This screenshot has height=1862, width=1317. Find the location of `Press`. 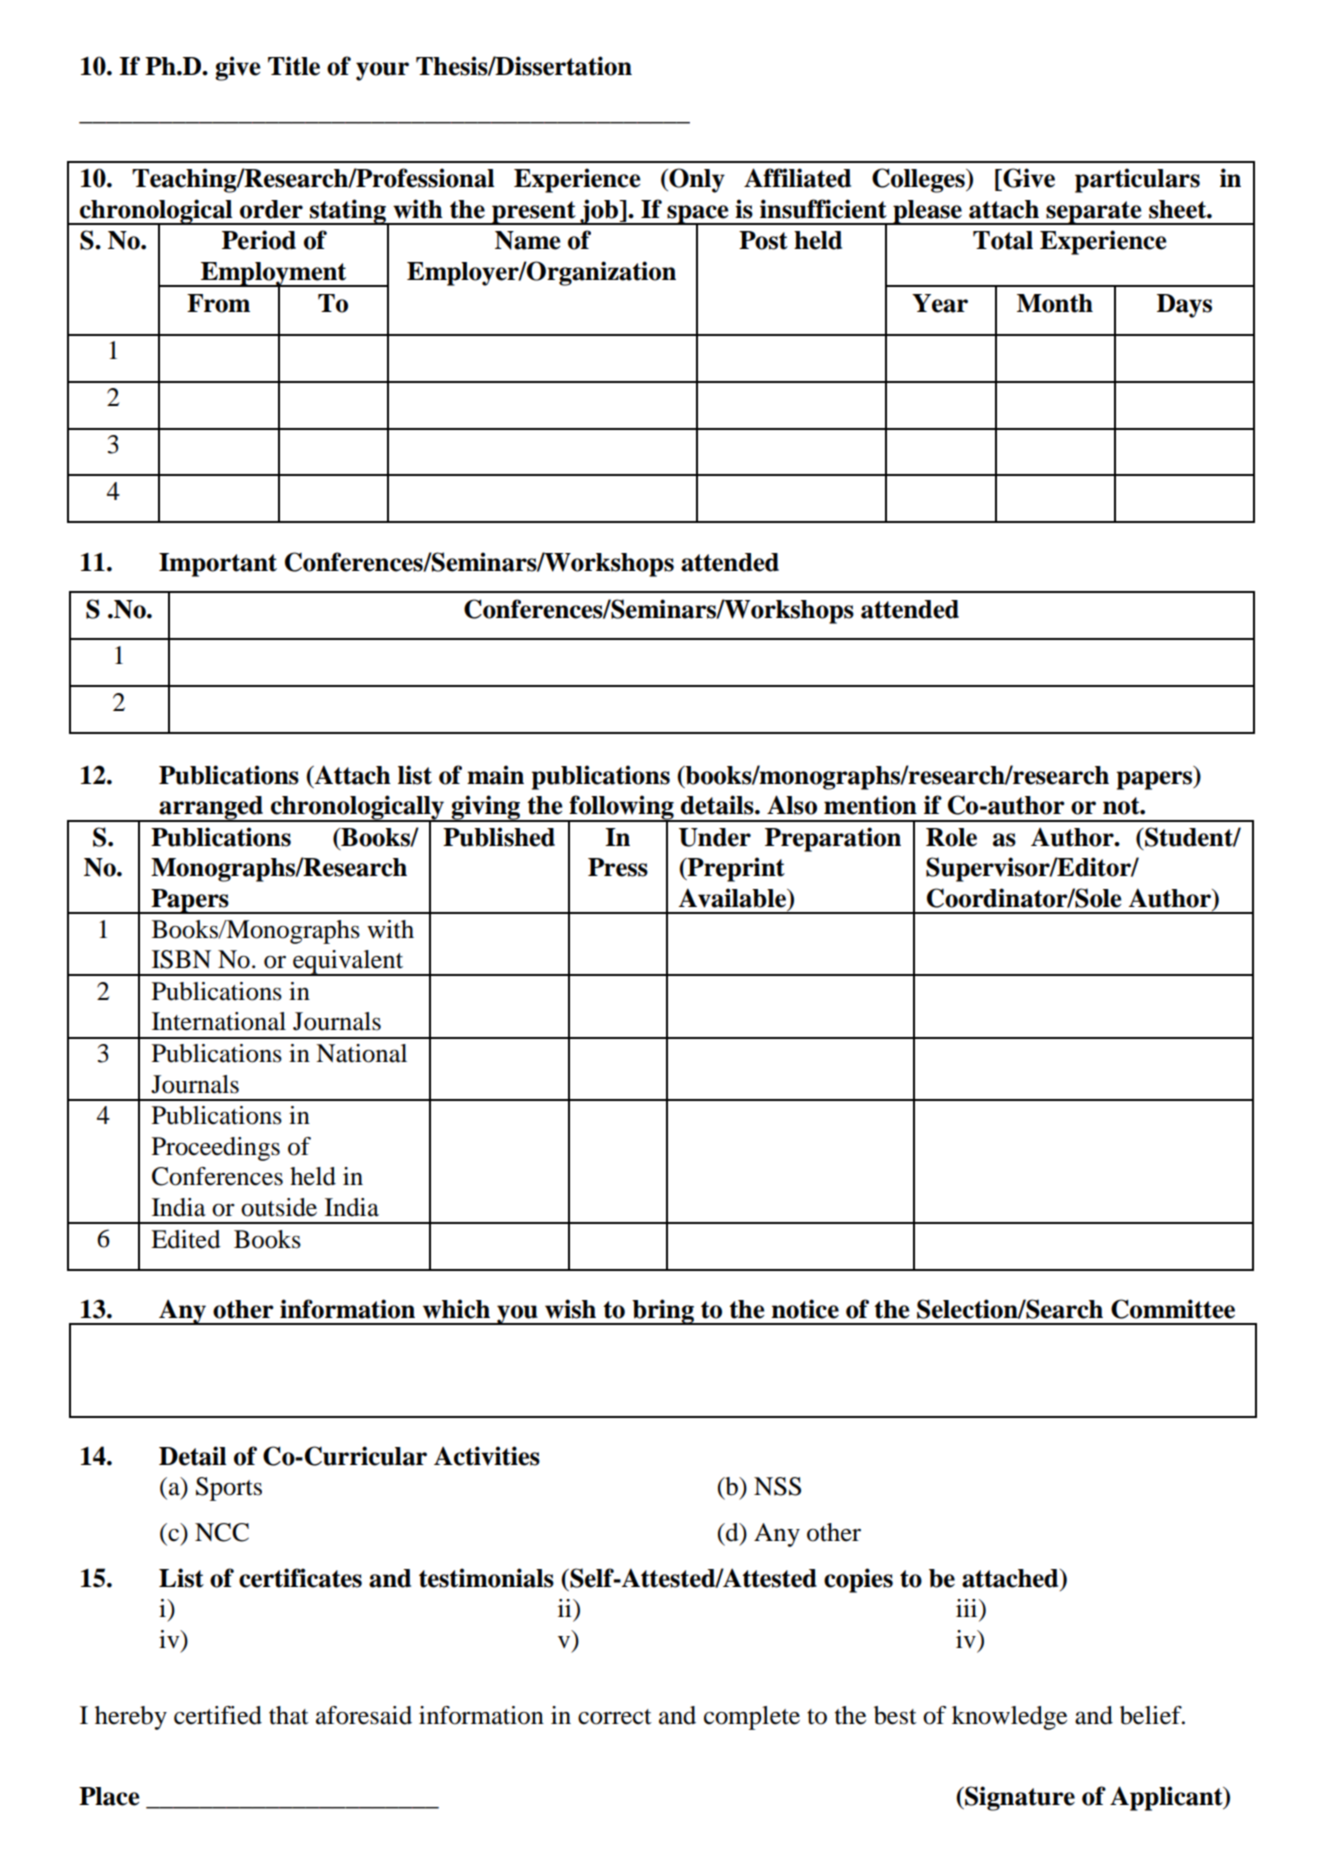

Press is located at coordinates (618, 867).
